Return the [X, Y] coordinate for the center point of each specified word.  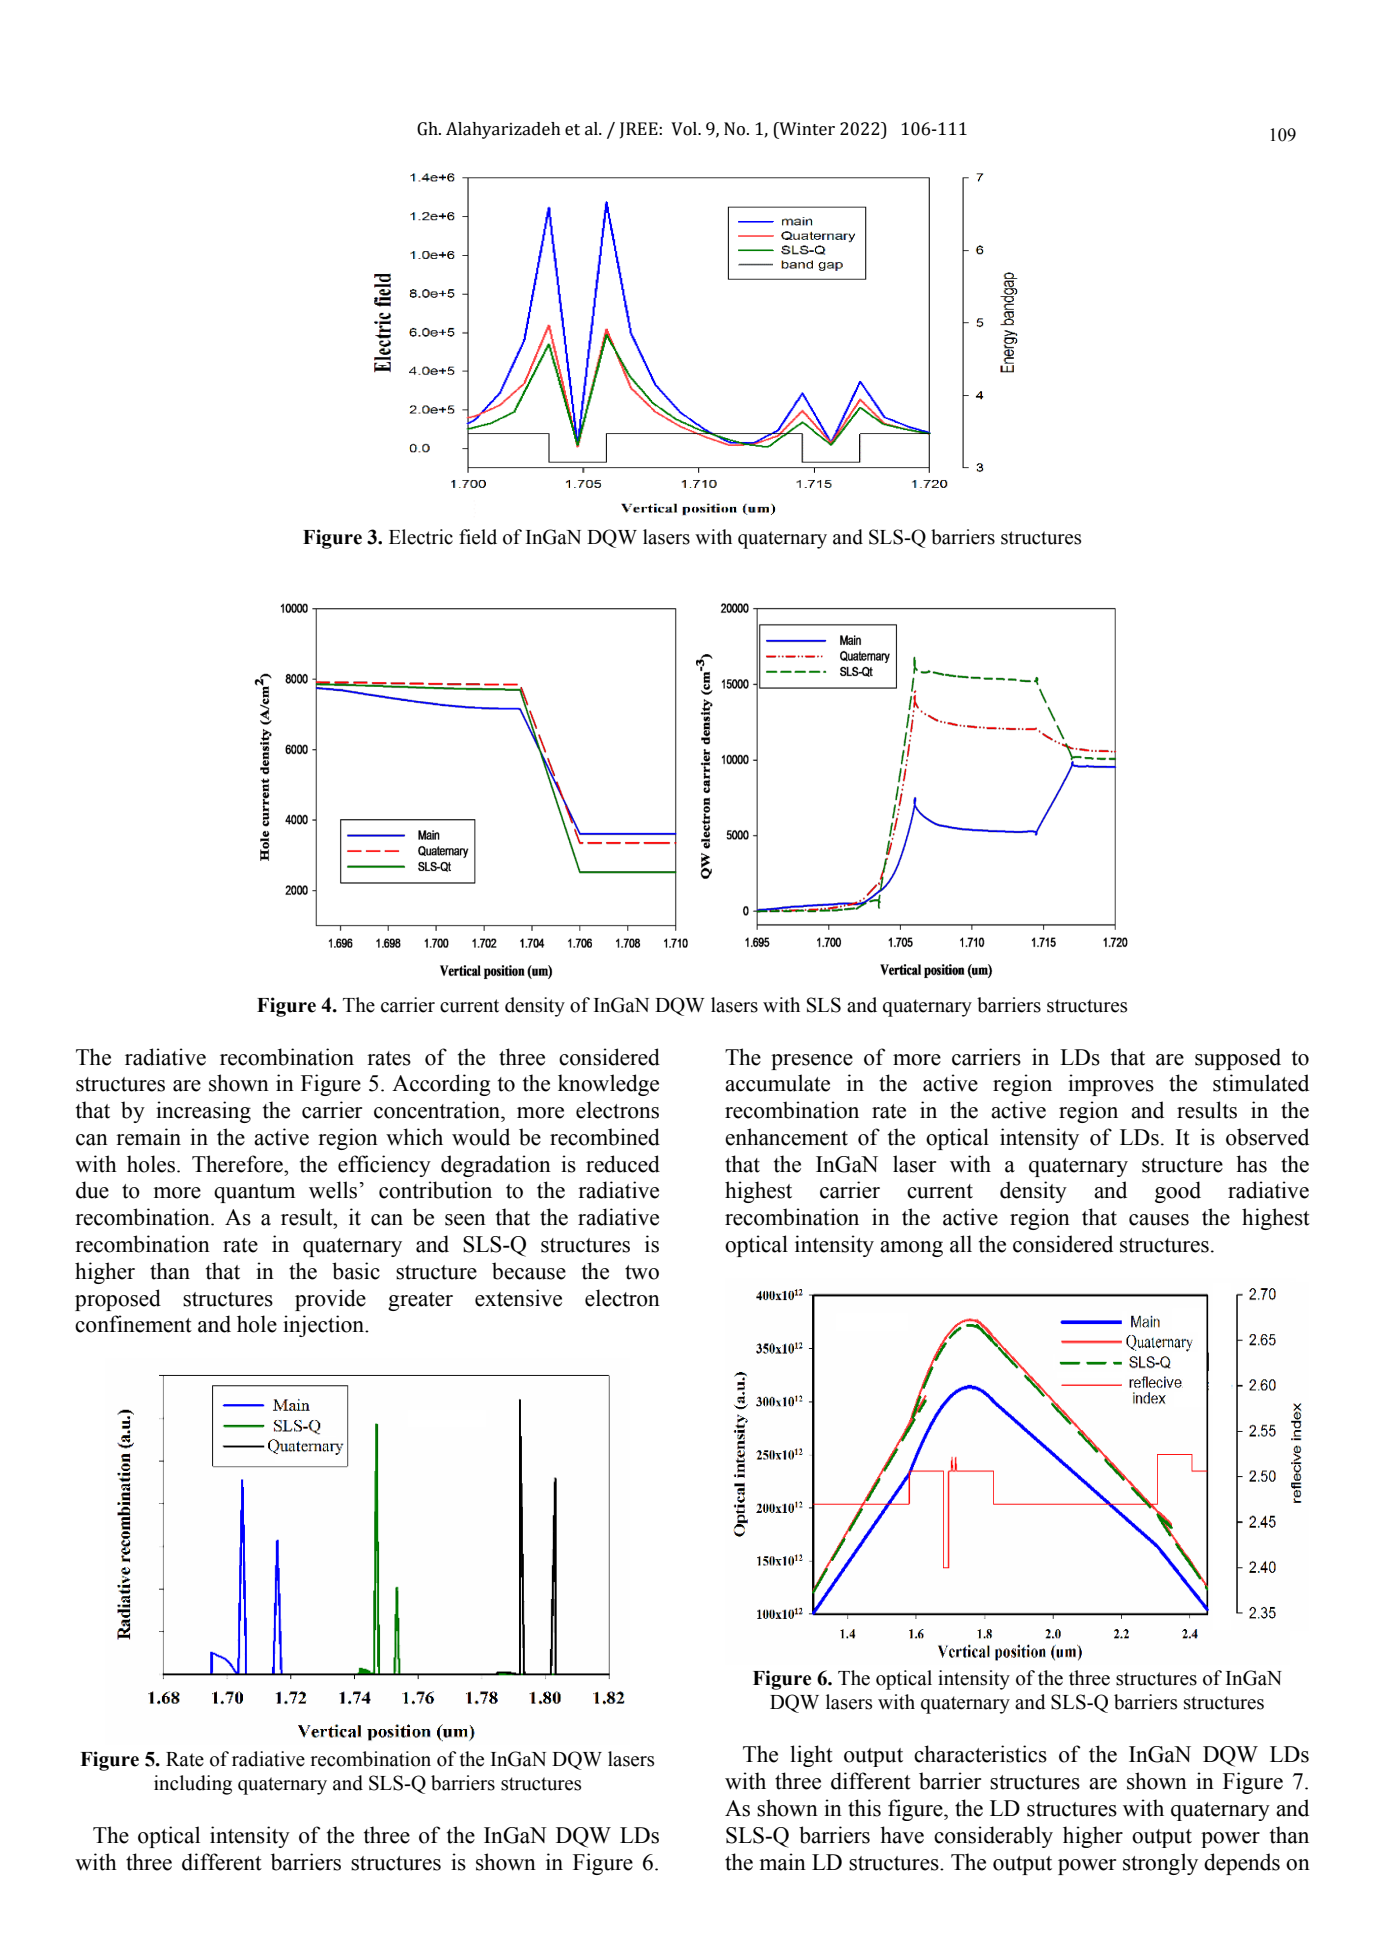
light [811, 1756]
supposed [1238, 1059]
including [193, 1785]
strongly [1160, 1864]
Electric [421, 537]
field [478, 537]
